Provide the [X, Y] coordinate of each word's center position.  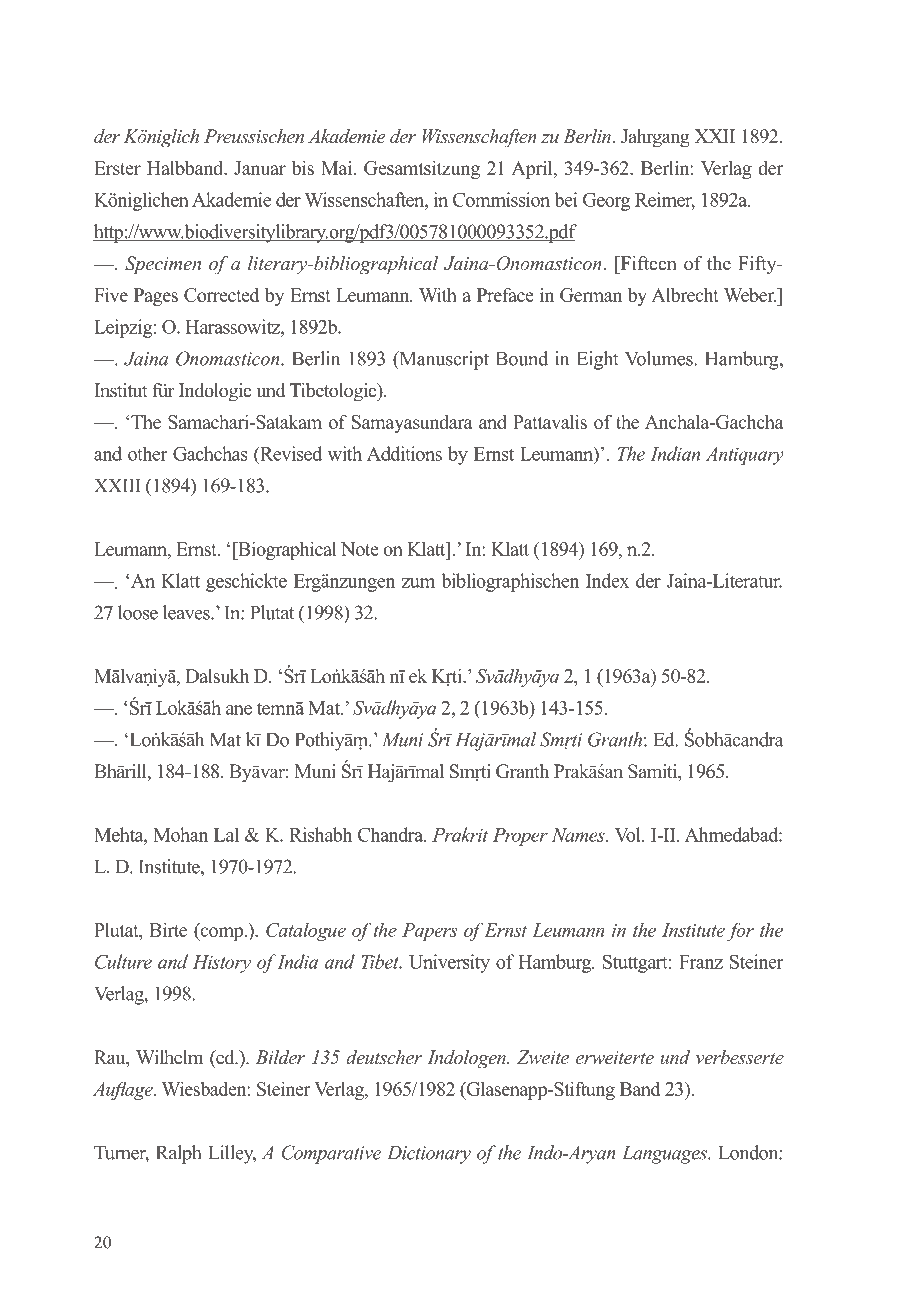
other [147, 453]
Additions [404, 453]
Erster [117, 168]
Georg [606, 202]
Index [607, 580]
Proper [520, 837]
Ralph [178, 1154]
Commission [501, 199]
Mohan [180, 834]
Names [579, 835]
